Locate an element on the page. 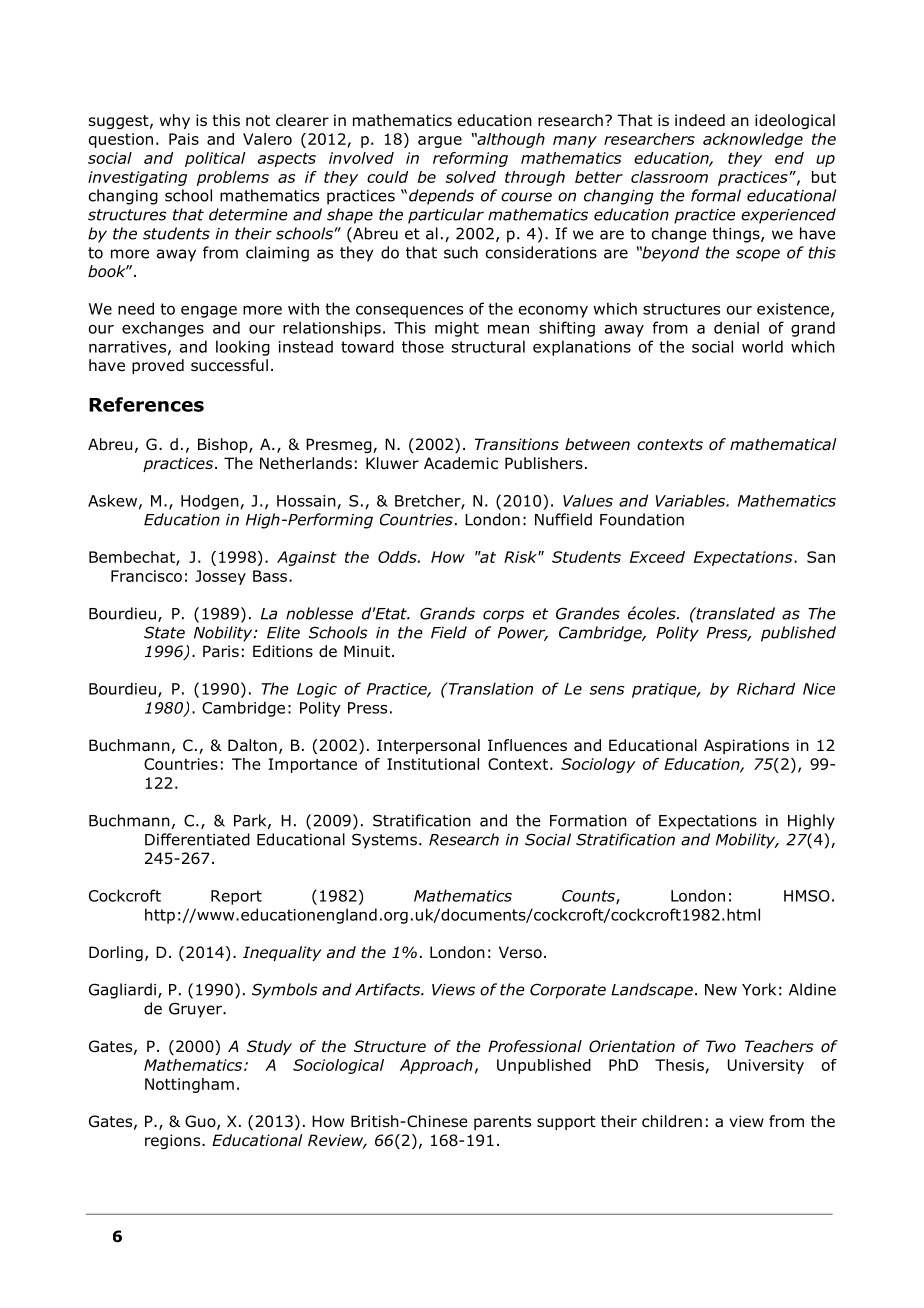  Differentiated is located at coordinates (197, 839).
